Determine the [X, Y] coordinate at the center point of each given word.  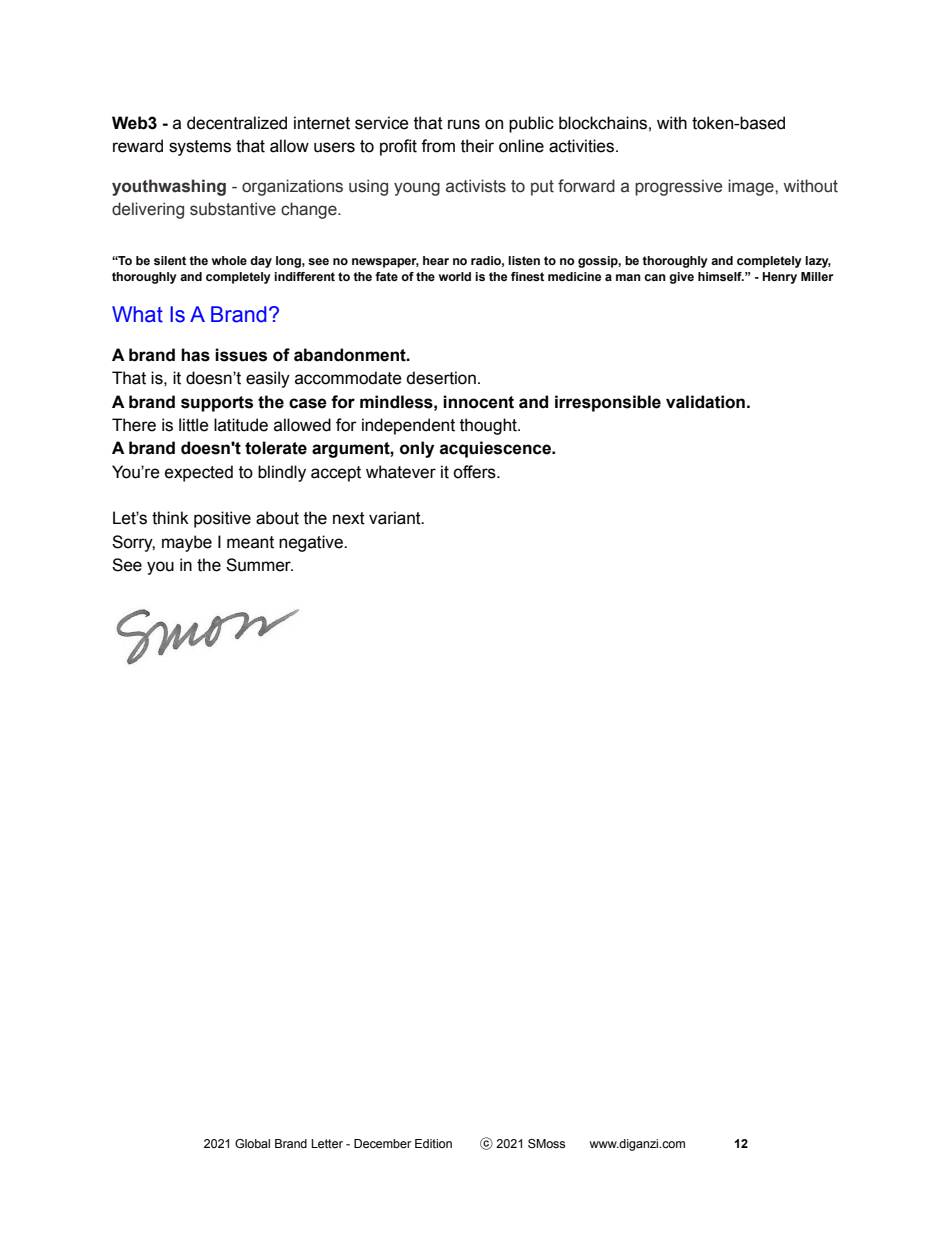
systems [200, 148]
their [477, 146]
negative [312, 543]
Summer [259, 565]
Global [252, 1143]
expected [199, 473]
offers [475, 472]
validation [705, 402]
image [752, 187]
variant [396, 518]
